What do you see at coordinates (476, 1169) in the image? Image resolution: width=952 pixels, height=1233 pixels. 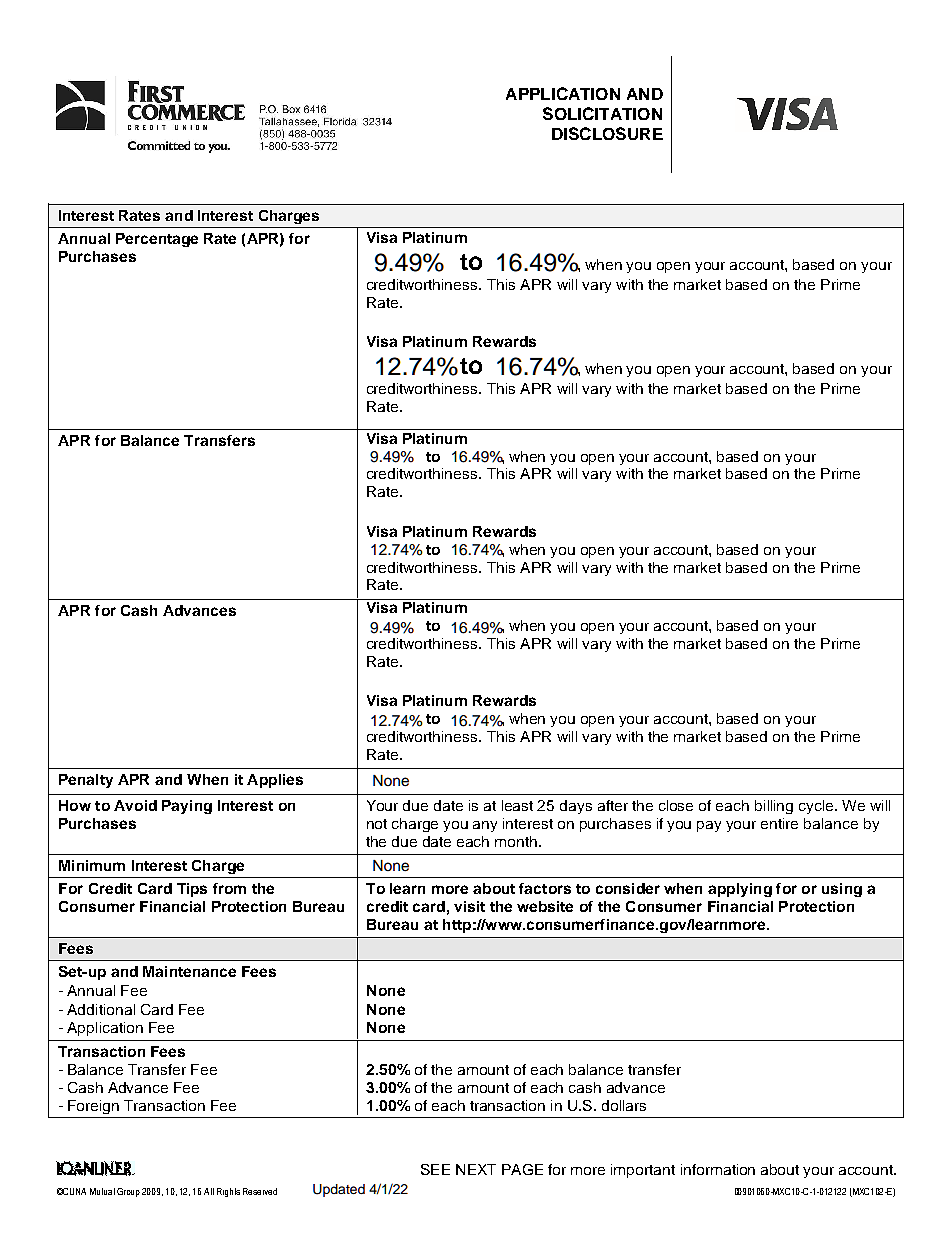 I see `NEXT` at bounding box center [476, 1169].
